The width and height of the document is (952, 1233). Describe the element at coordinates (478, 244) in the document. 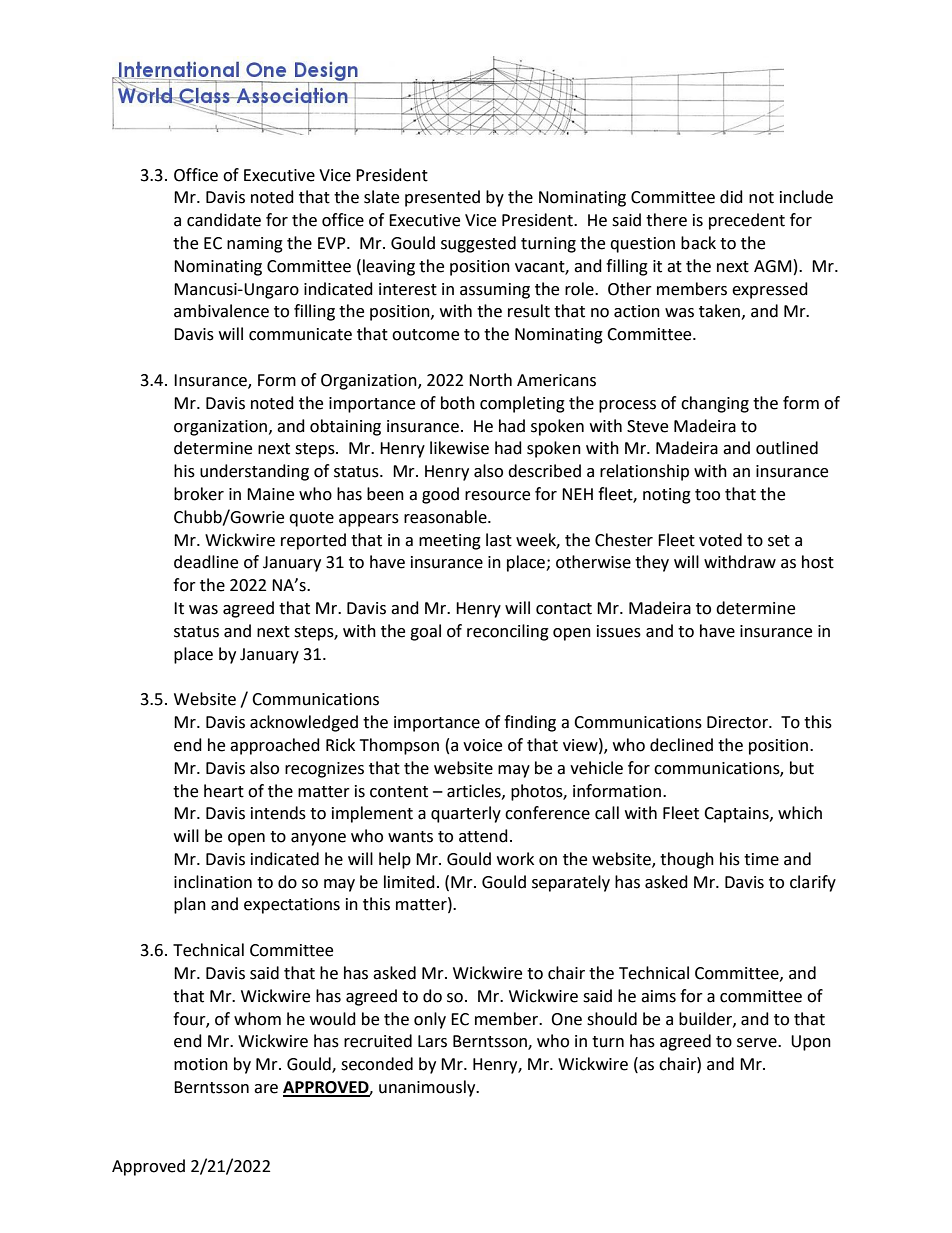

I see `suggested` at that location.
